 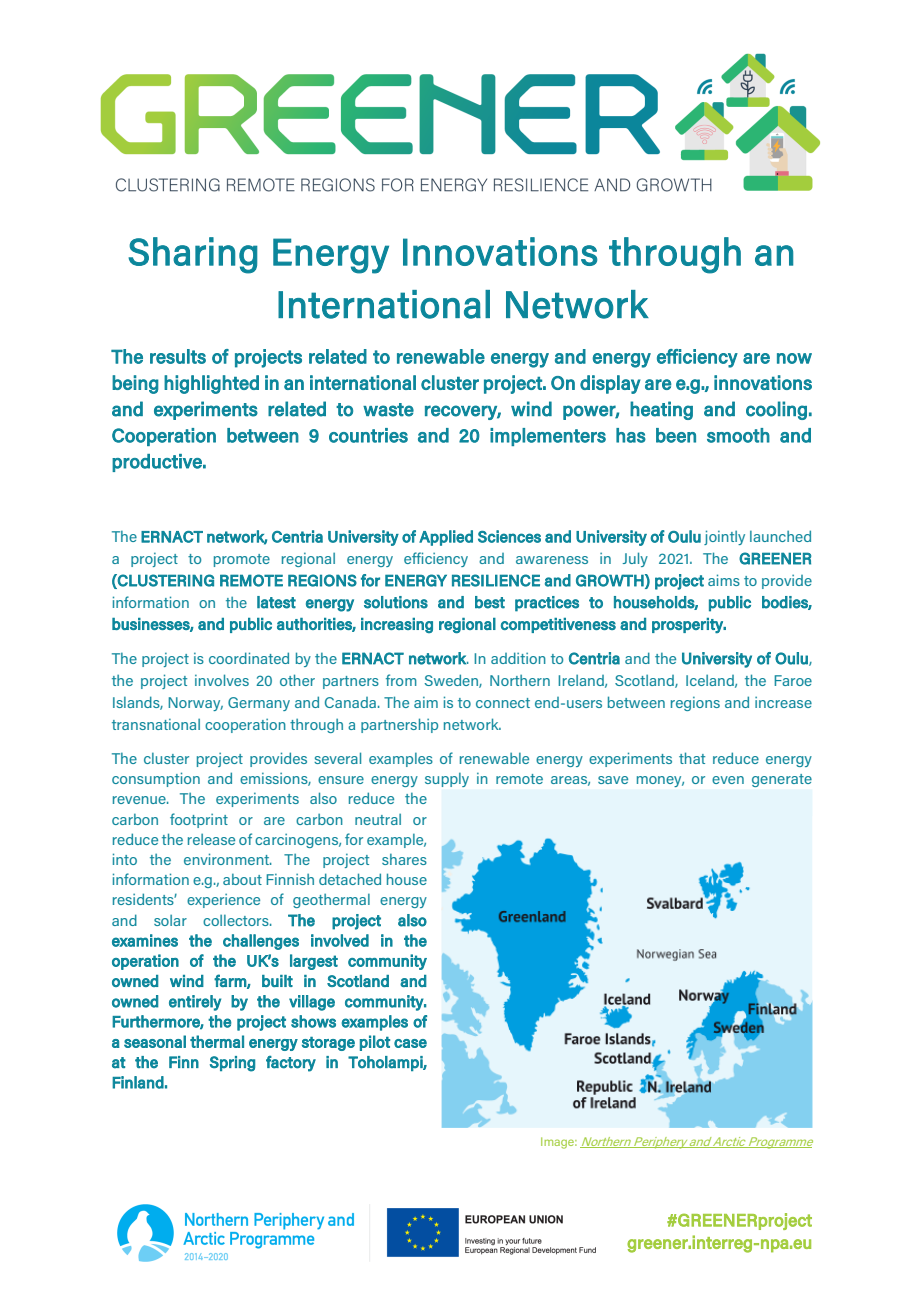 I want to click on Spring, so click(x=232, y=1064).
